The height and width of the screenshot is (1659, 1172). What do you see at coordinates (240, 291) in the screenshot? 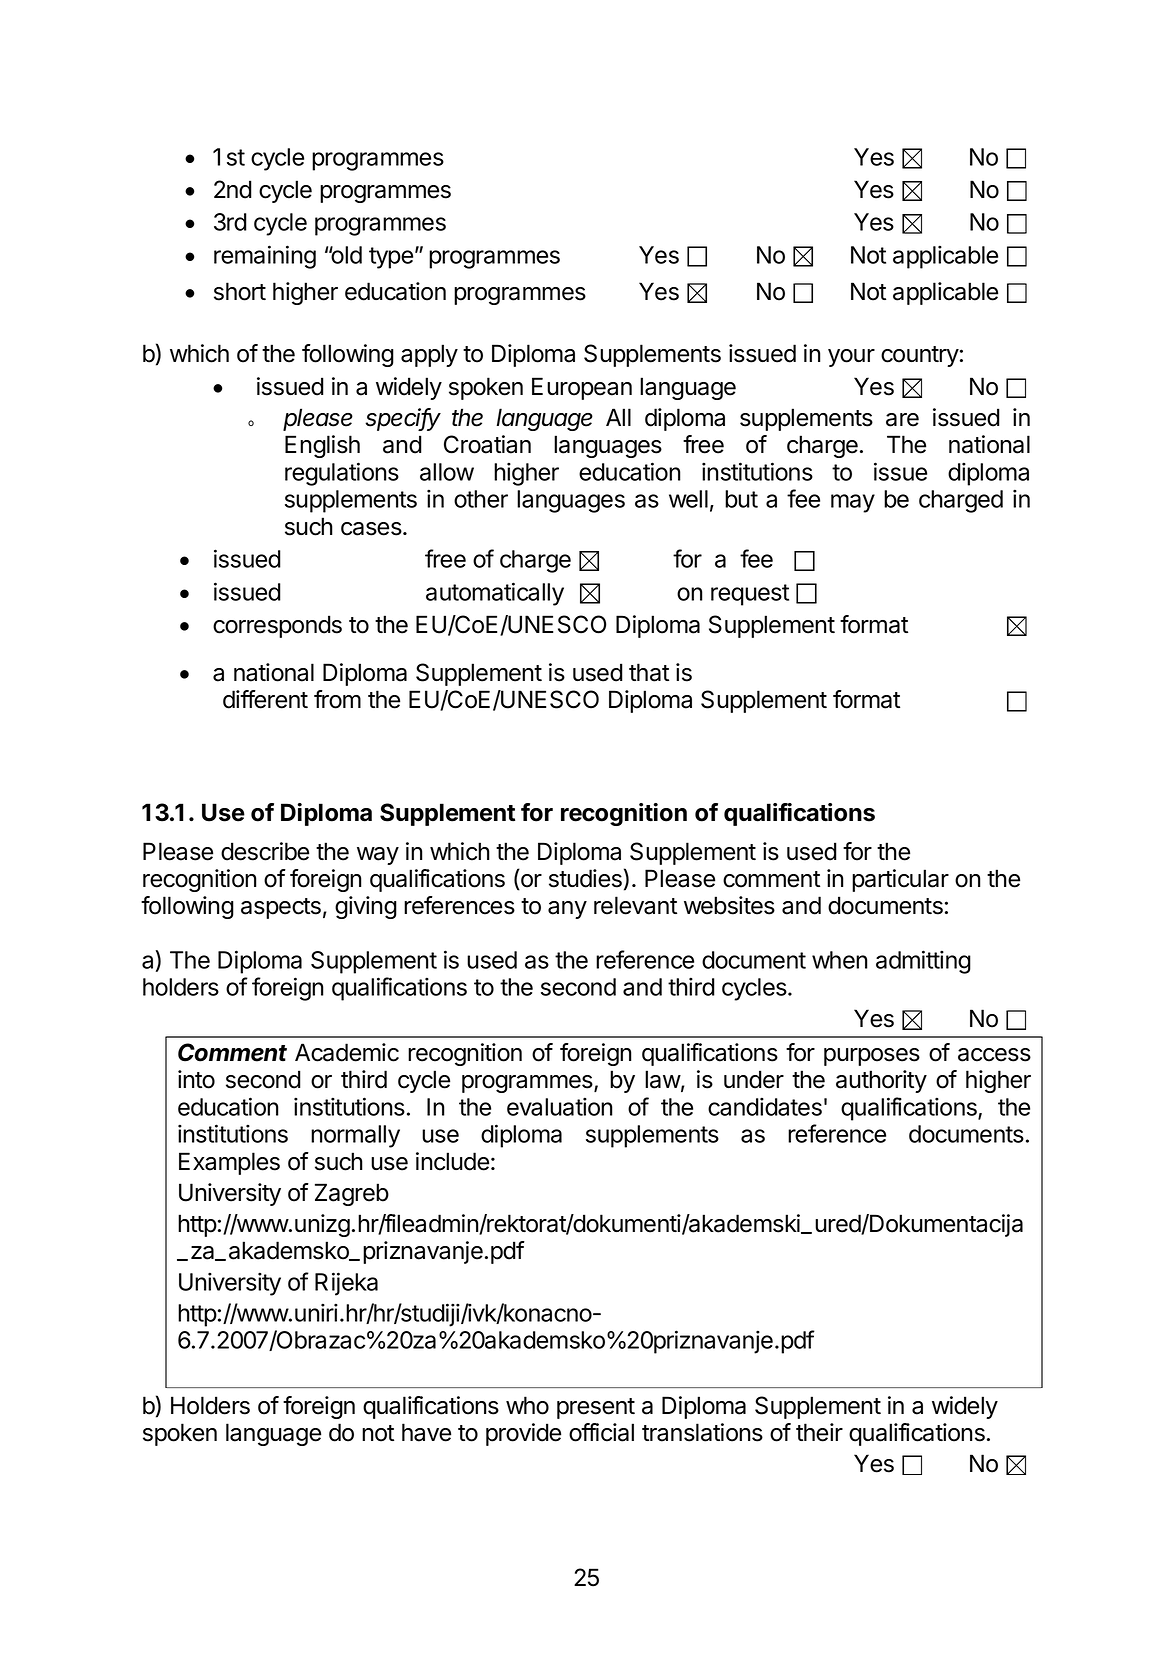
I see `short` at bounding box center [240, 291].
